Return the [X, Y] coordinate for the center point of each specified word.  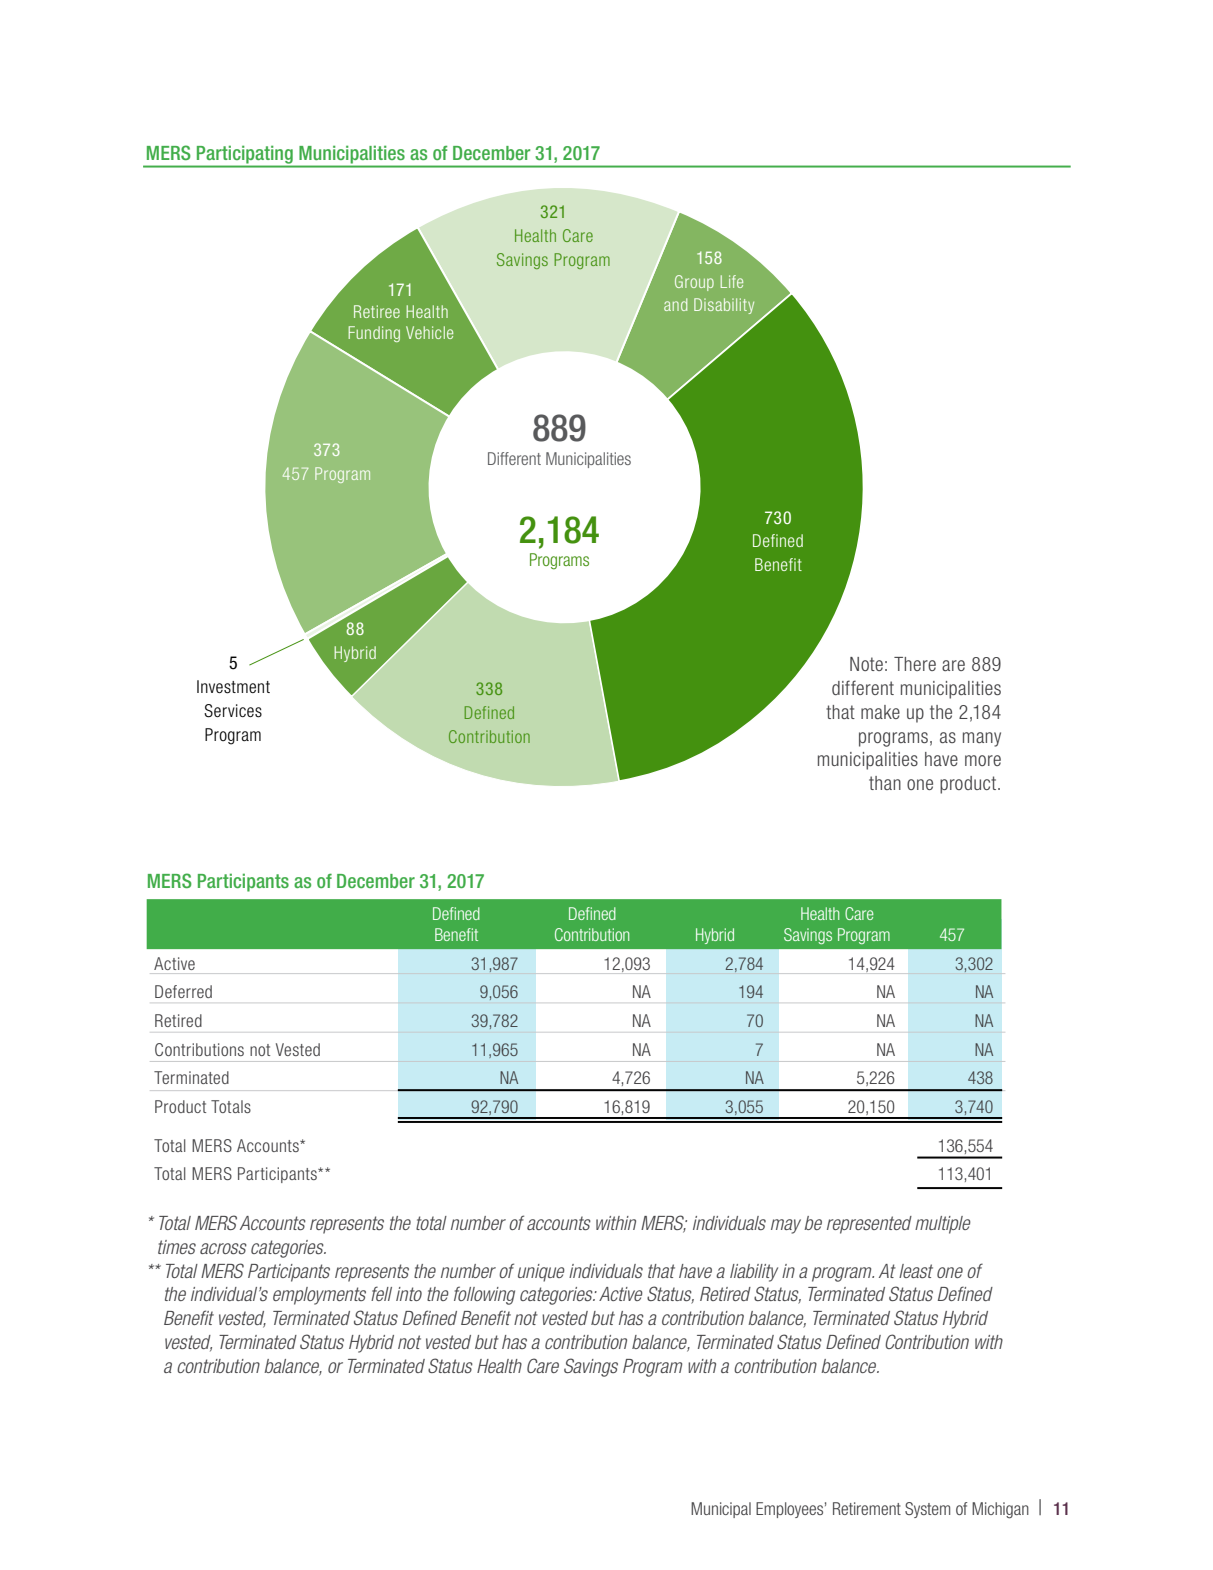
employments [319, 1296]
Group [694, 283]
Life [732, 281]
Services [233, 711]
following [484, 1295]
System [927, 1510]
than [885, 783]
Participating [245, 155]
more [983, 760]
